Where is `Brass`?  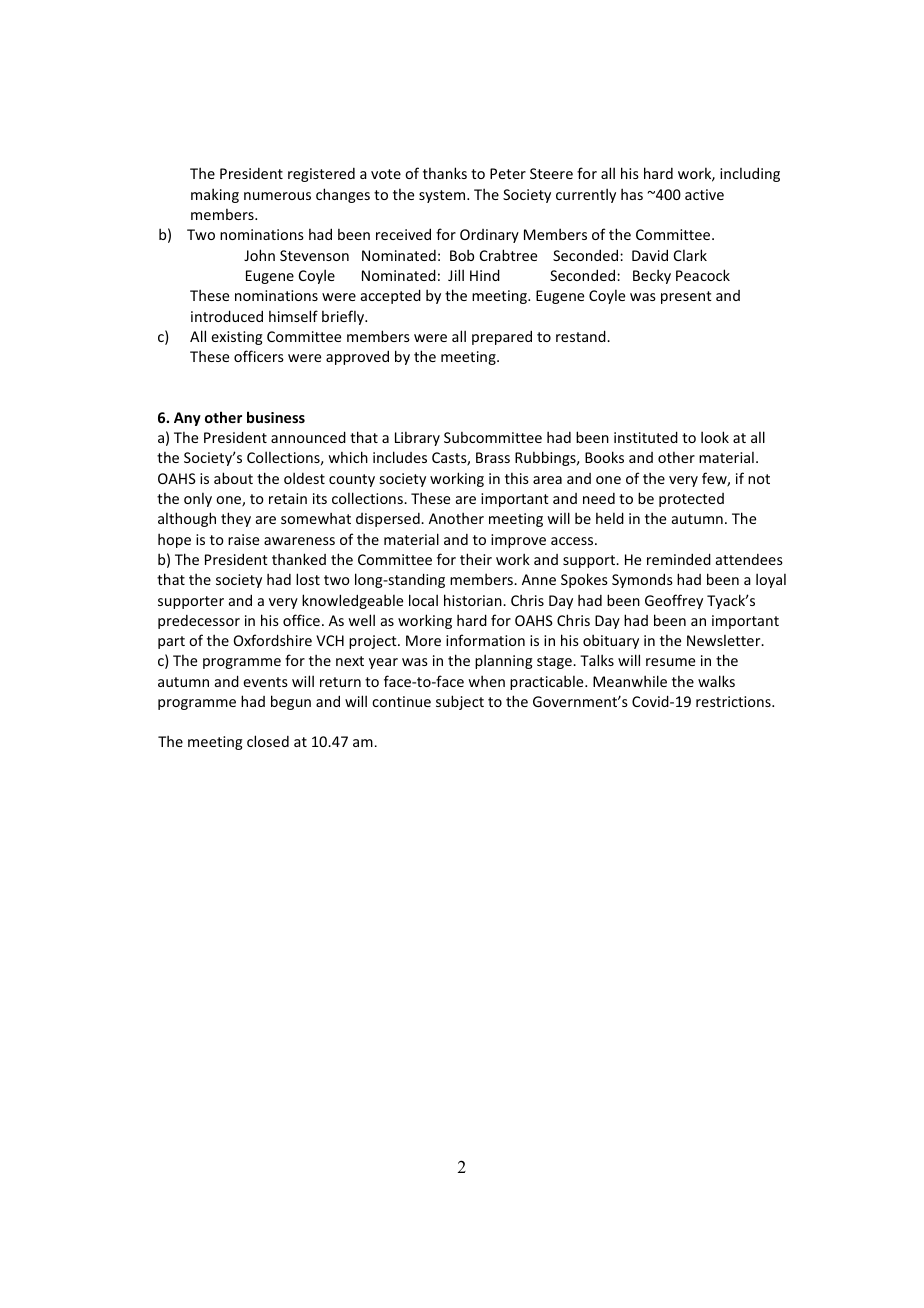 Brass is located at coordinates (493, 457).
